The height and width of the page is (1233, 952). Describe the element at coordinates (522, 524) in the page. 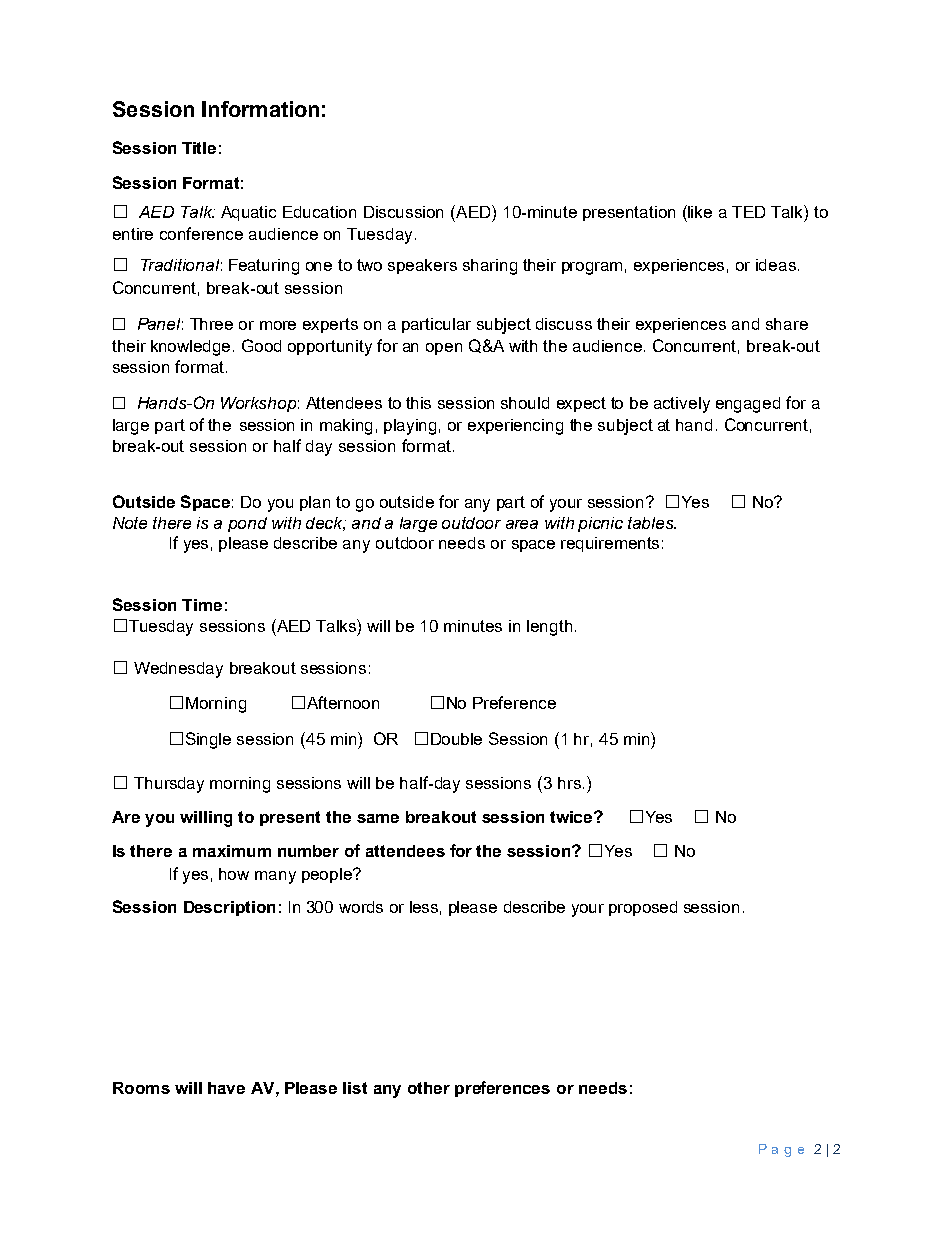

I see `area` at that location.
